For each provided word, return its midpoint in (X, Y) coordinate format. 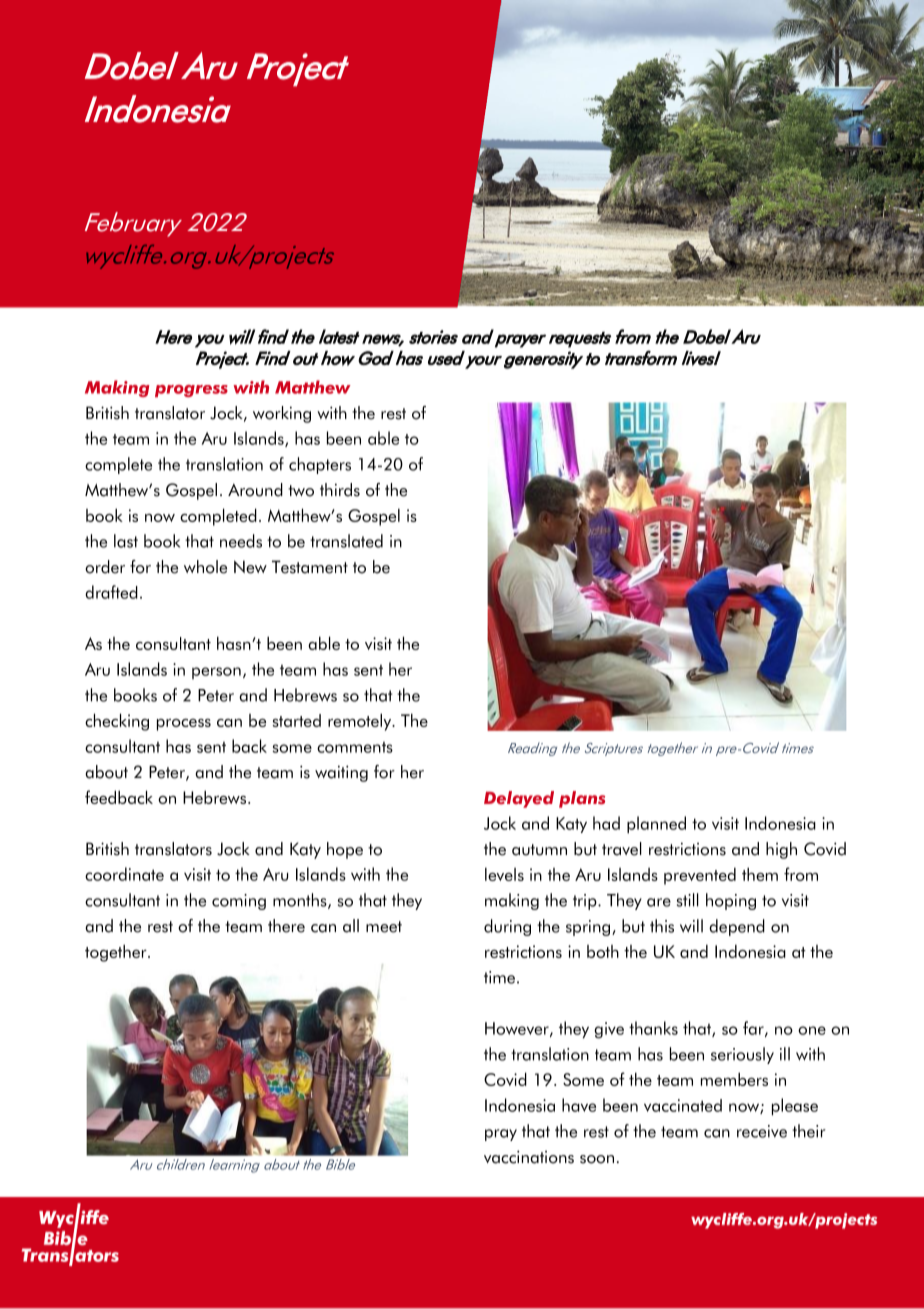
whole (205, 567)
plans (582, 799)
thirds (340, 490)
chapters (320, 465)
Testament (310, 567)
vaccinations (529, 1157)
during (507, 927)
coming (239, 902)
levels (504, 874)
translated (346, 541)
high (781, 850)
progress (191, 391)
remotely (361, 722)
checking (117, 722)
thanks (653, 1028)
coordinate (124, 874)
